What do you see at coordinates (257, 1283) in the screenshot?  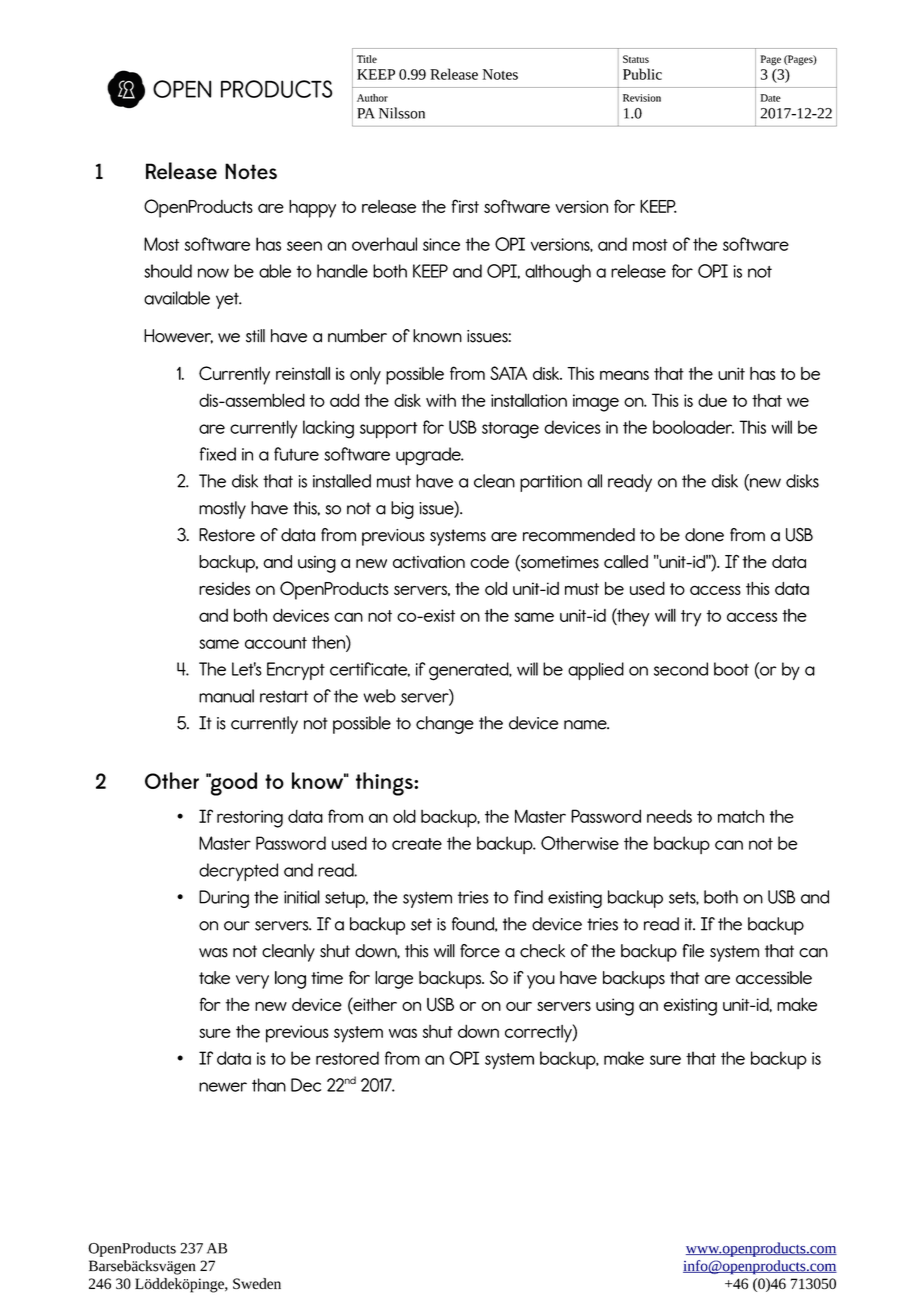 I see `Sweden` at bounding box center [257, 1283].
